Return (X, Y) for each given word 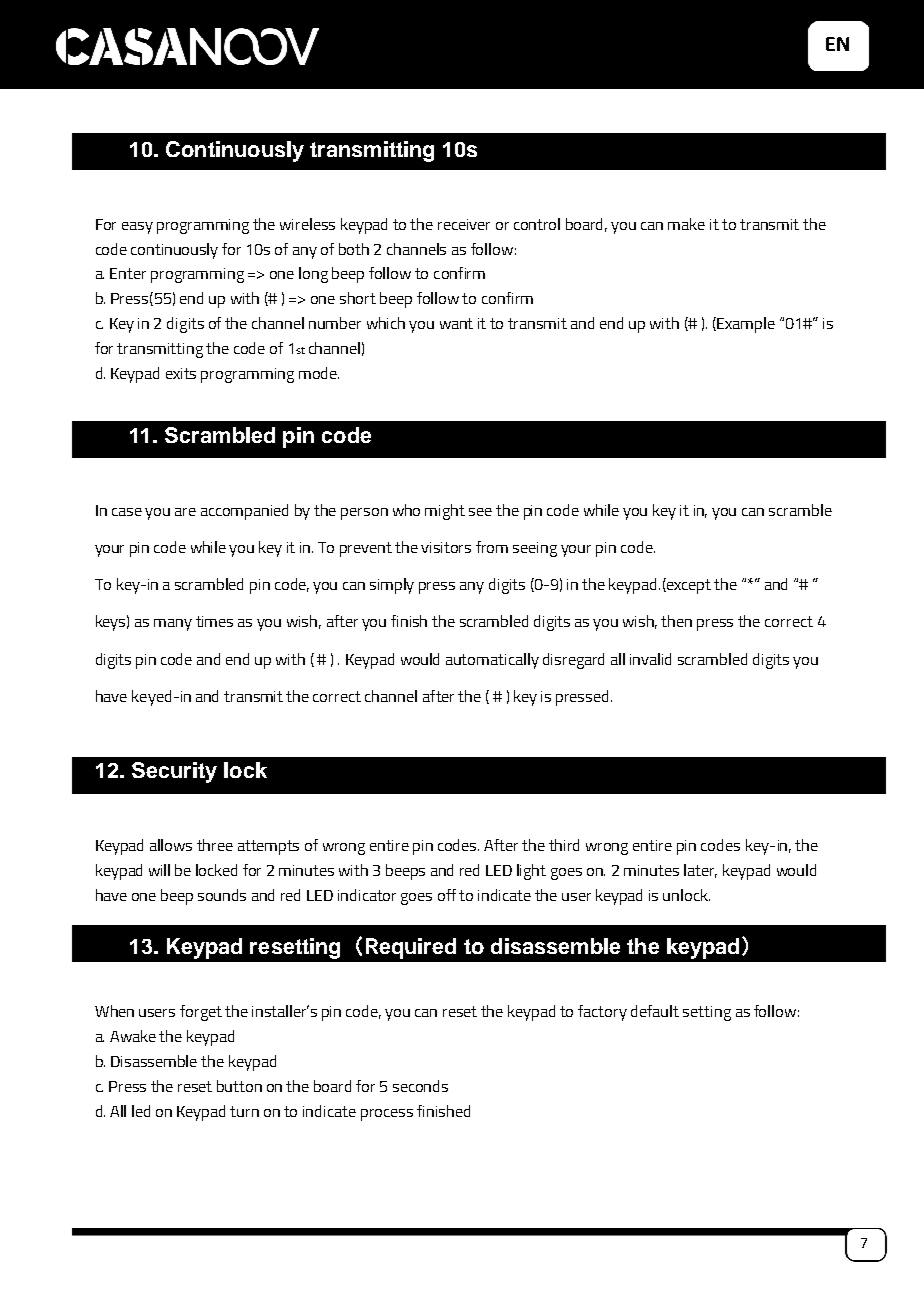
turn (244, 1111)
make (686, 224)
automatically (492, 661)
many (173, 625)
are (185, 512)
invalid (650, 659)
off (447, 895)
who (406, 510)
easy (137, 228)
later (700, 871)
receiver (464, 224)
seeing (535, 549)
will (159, 870)
